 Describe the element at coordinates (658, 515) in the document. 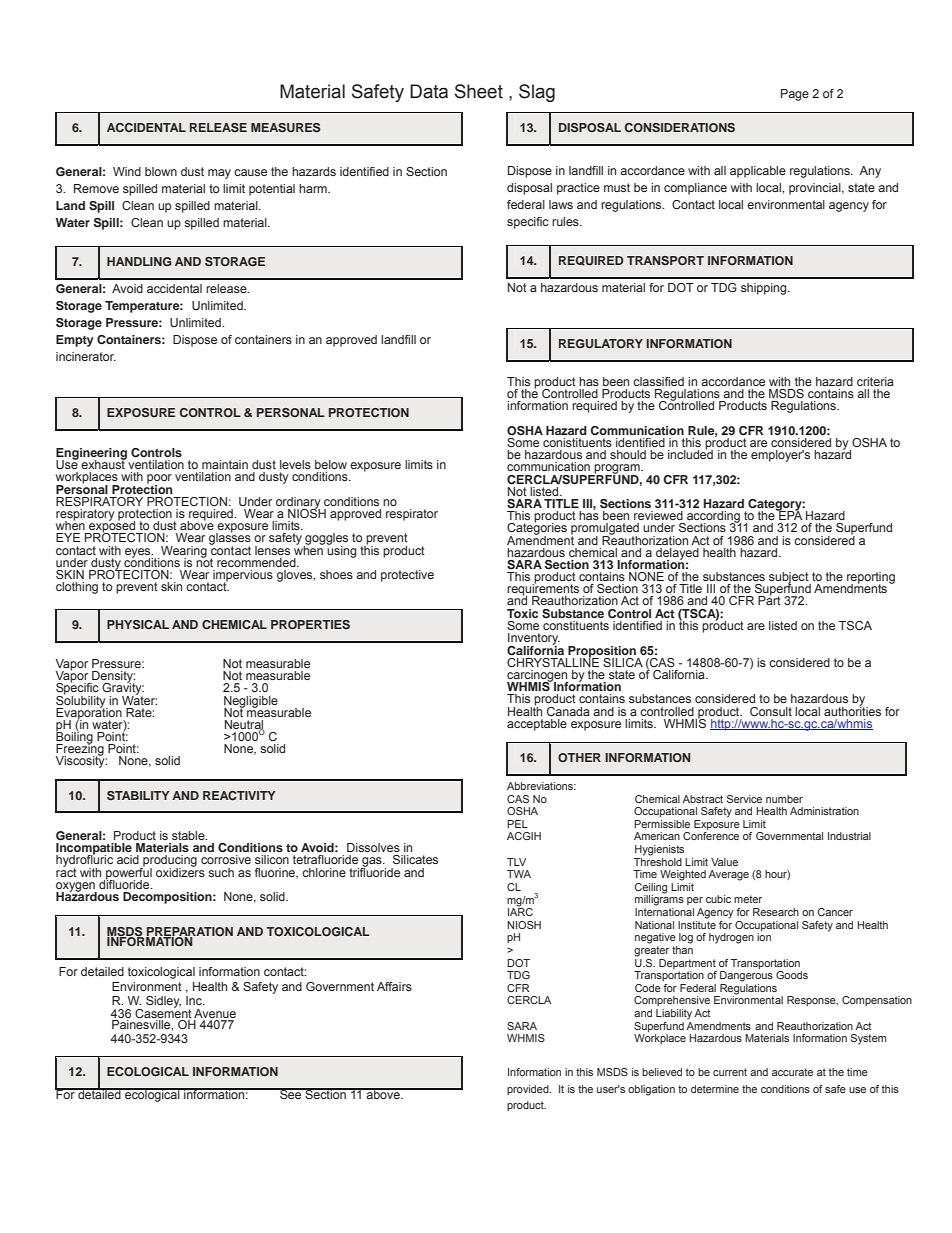

I see `reviewed` at that location.
